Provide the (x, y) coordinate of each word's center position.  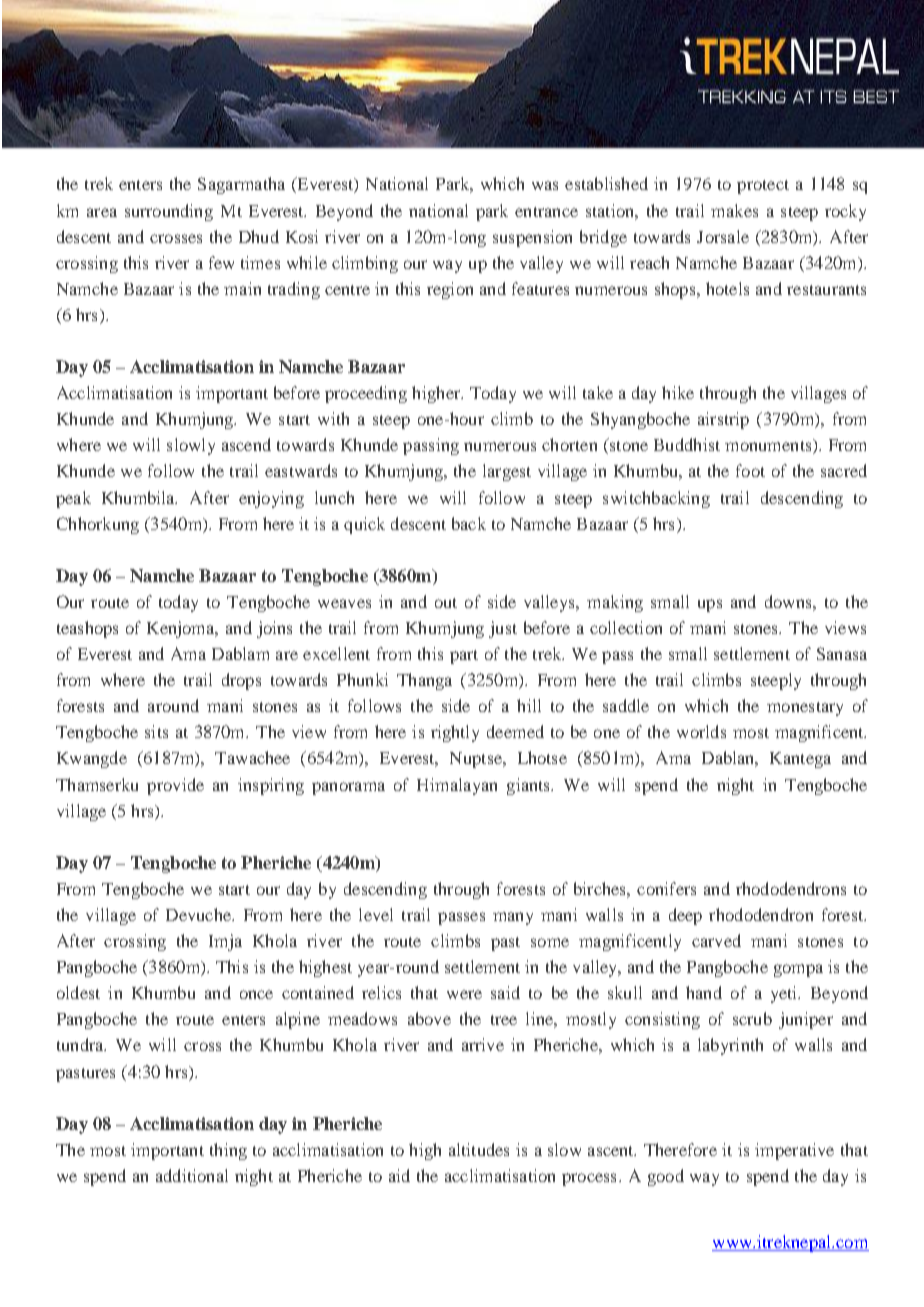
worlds (701, 731)
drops (241, 681)
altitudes (479, 1149)
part (464, 657)
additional (192, 1175)
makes (734, 210)
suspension (532, 238)
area (102, 212)
